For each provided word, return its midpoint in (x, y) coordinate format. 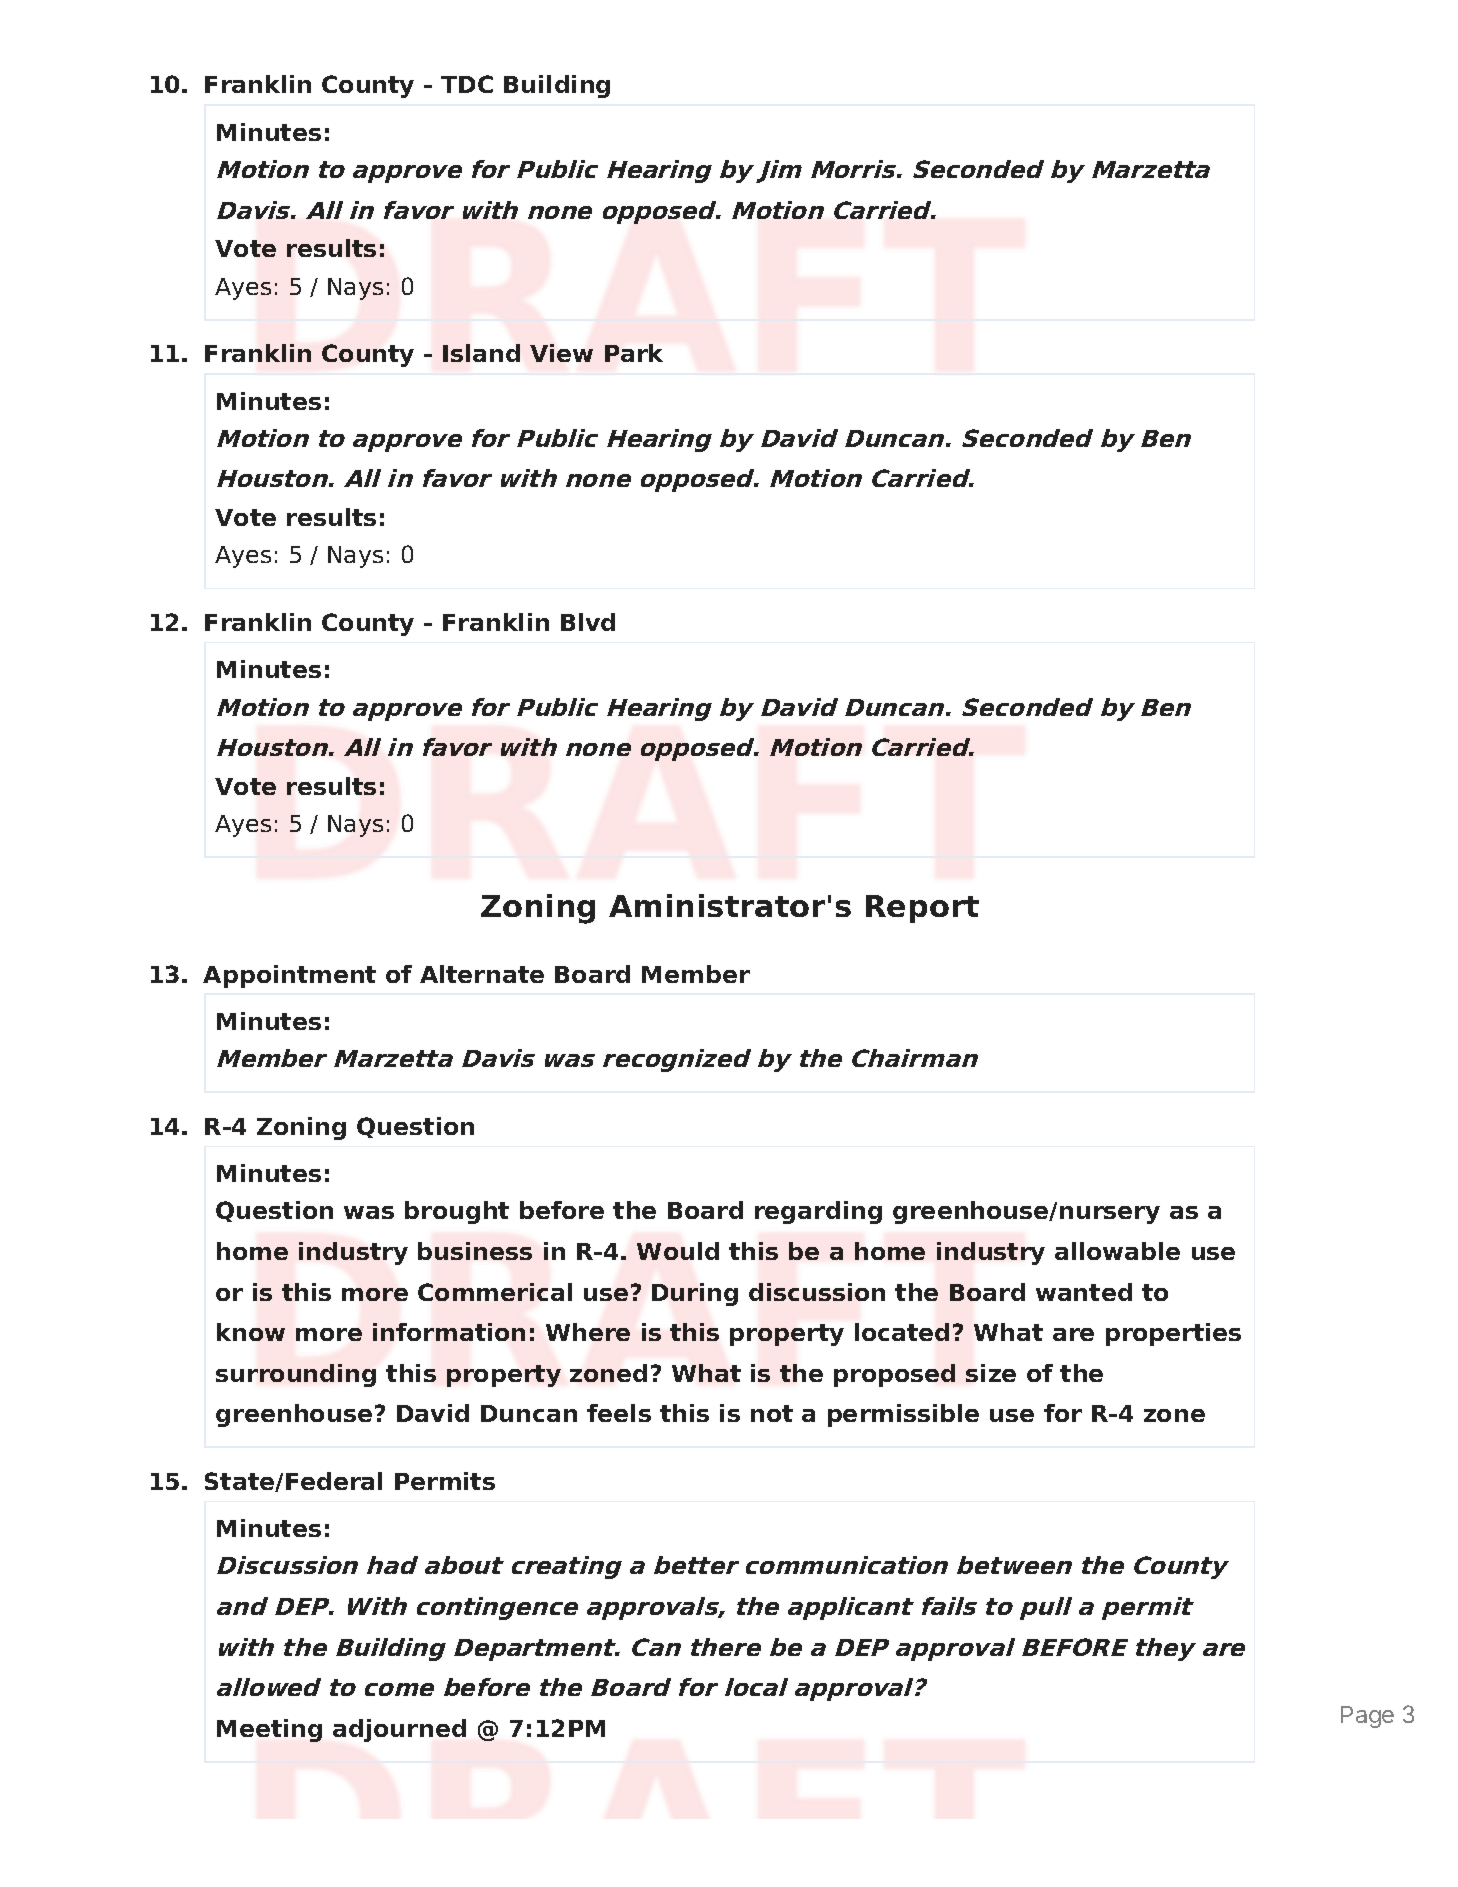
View (561, 353)
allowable (1117, 1251)
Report (922, 909)
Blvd (588, 622)
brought (457, 1212)
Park (634, 353)
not (772, 1413)
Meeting (269, 1730)
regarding (818, 1212)
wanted (1084, 1292)
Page (1367, 1717)
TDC (467, 84)
